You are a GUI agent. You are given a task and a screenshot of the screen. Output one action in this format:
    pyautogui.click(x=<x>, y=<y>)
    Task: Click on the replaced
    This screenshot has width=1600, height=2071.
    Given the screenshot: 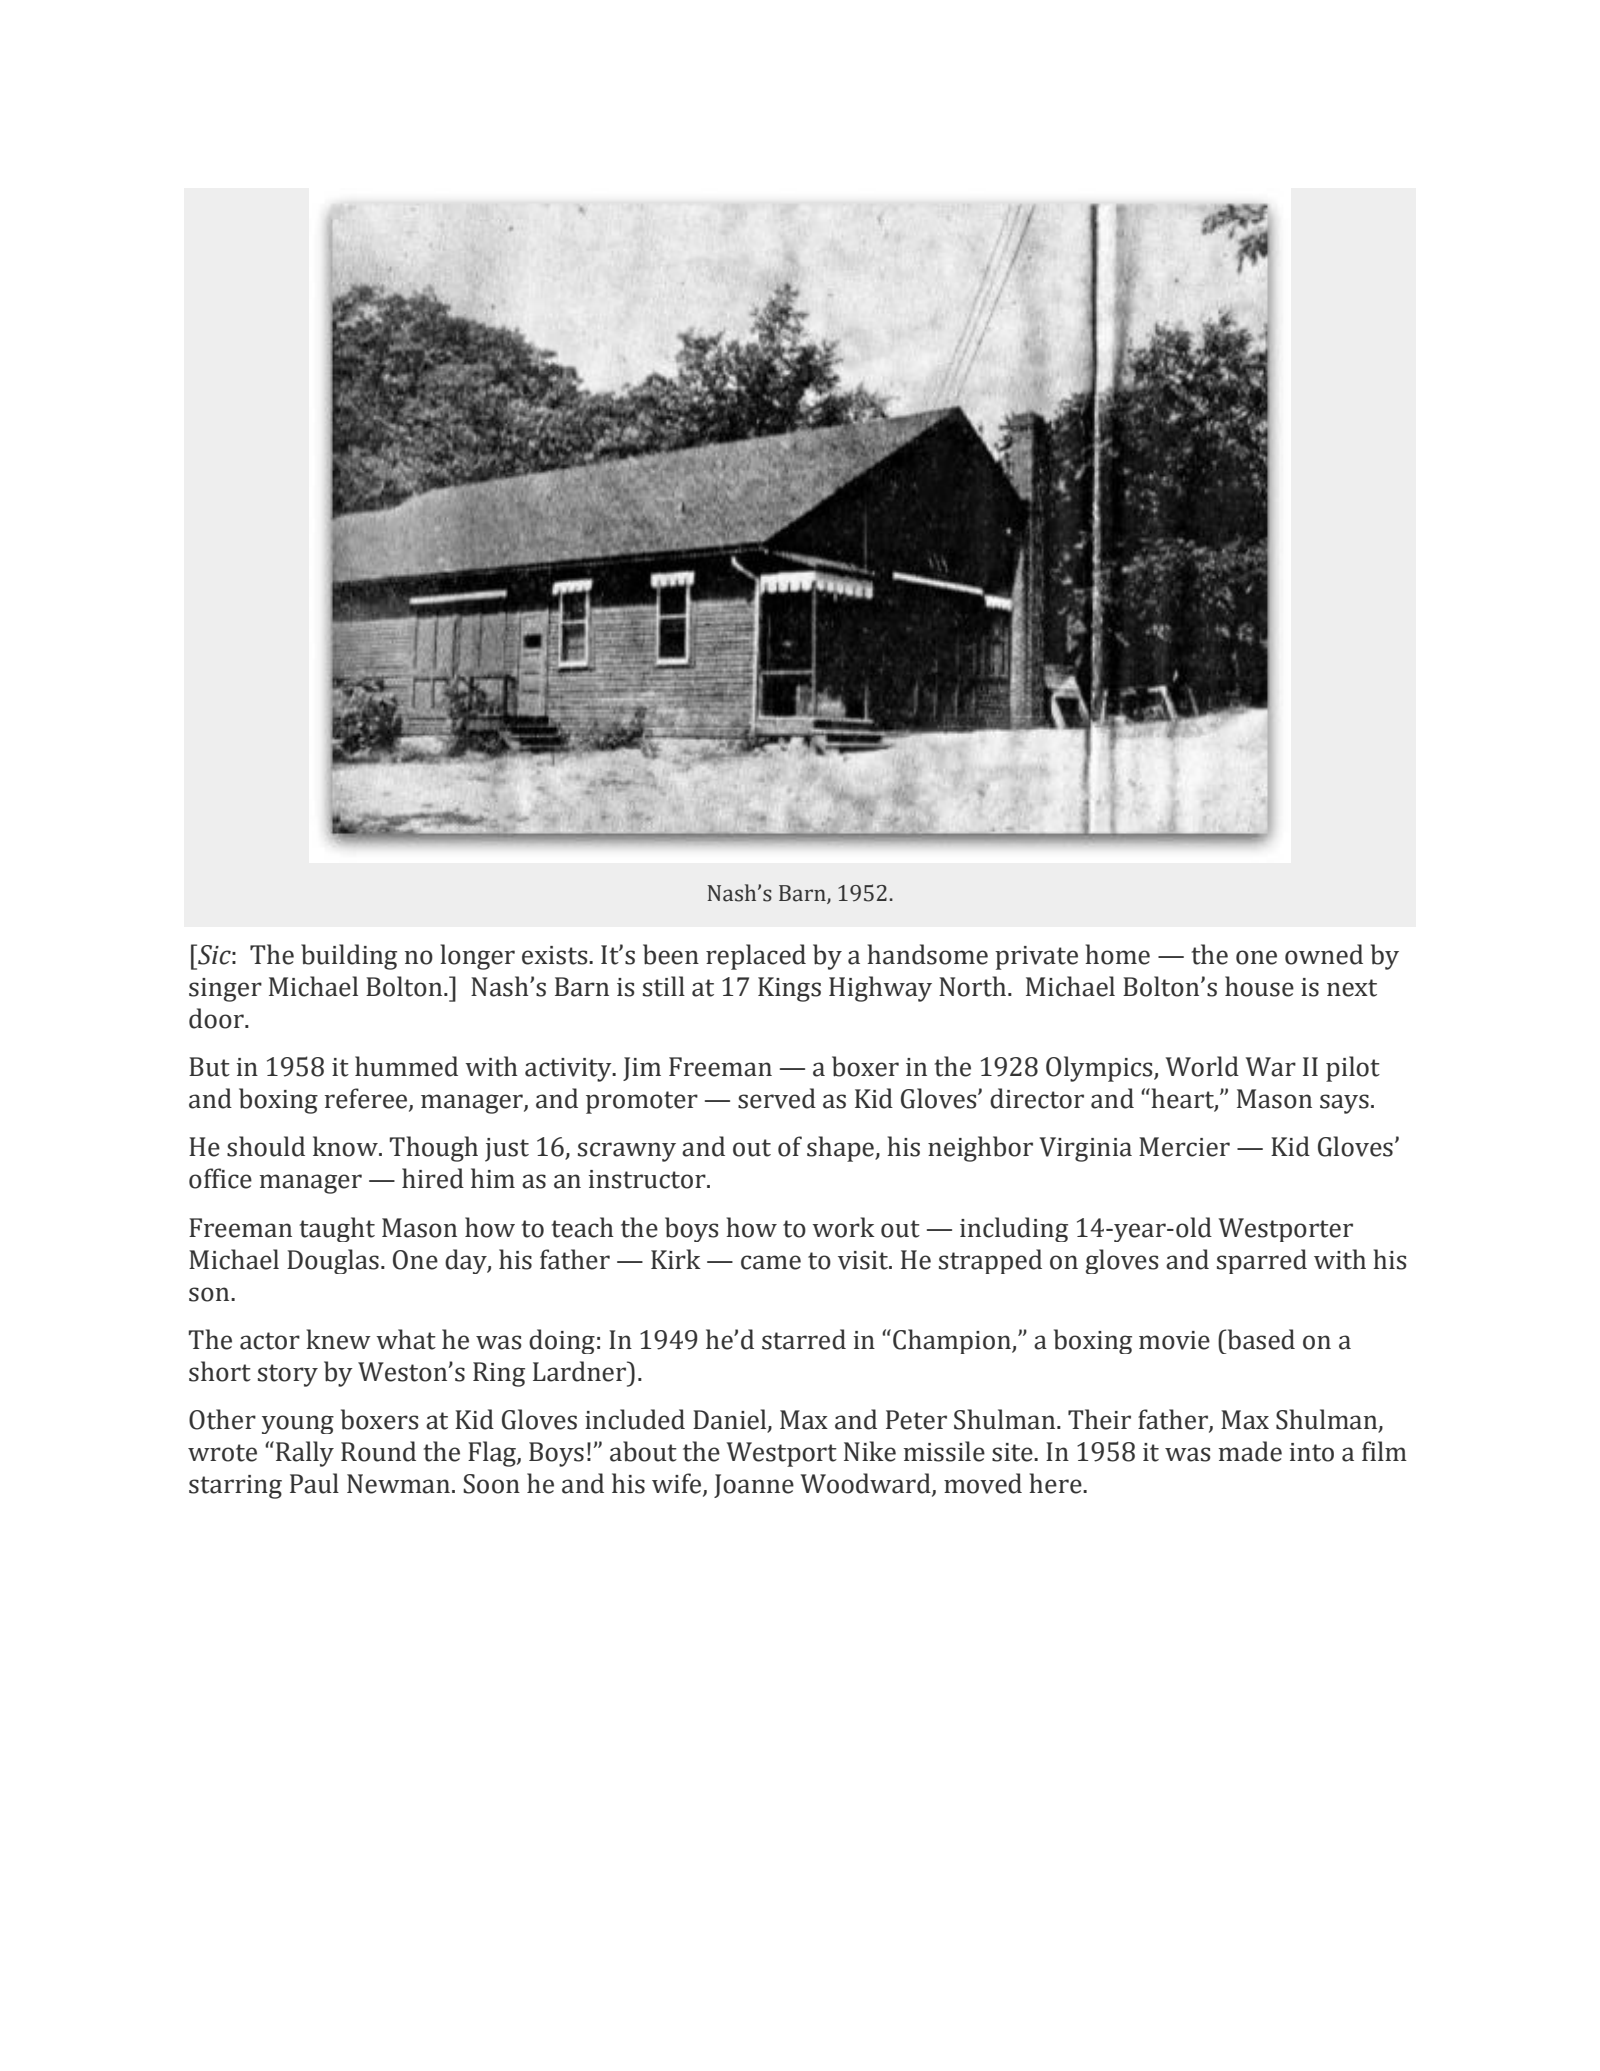 What is the action you would take?
    pyautogui.click(x=756, y=957)
